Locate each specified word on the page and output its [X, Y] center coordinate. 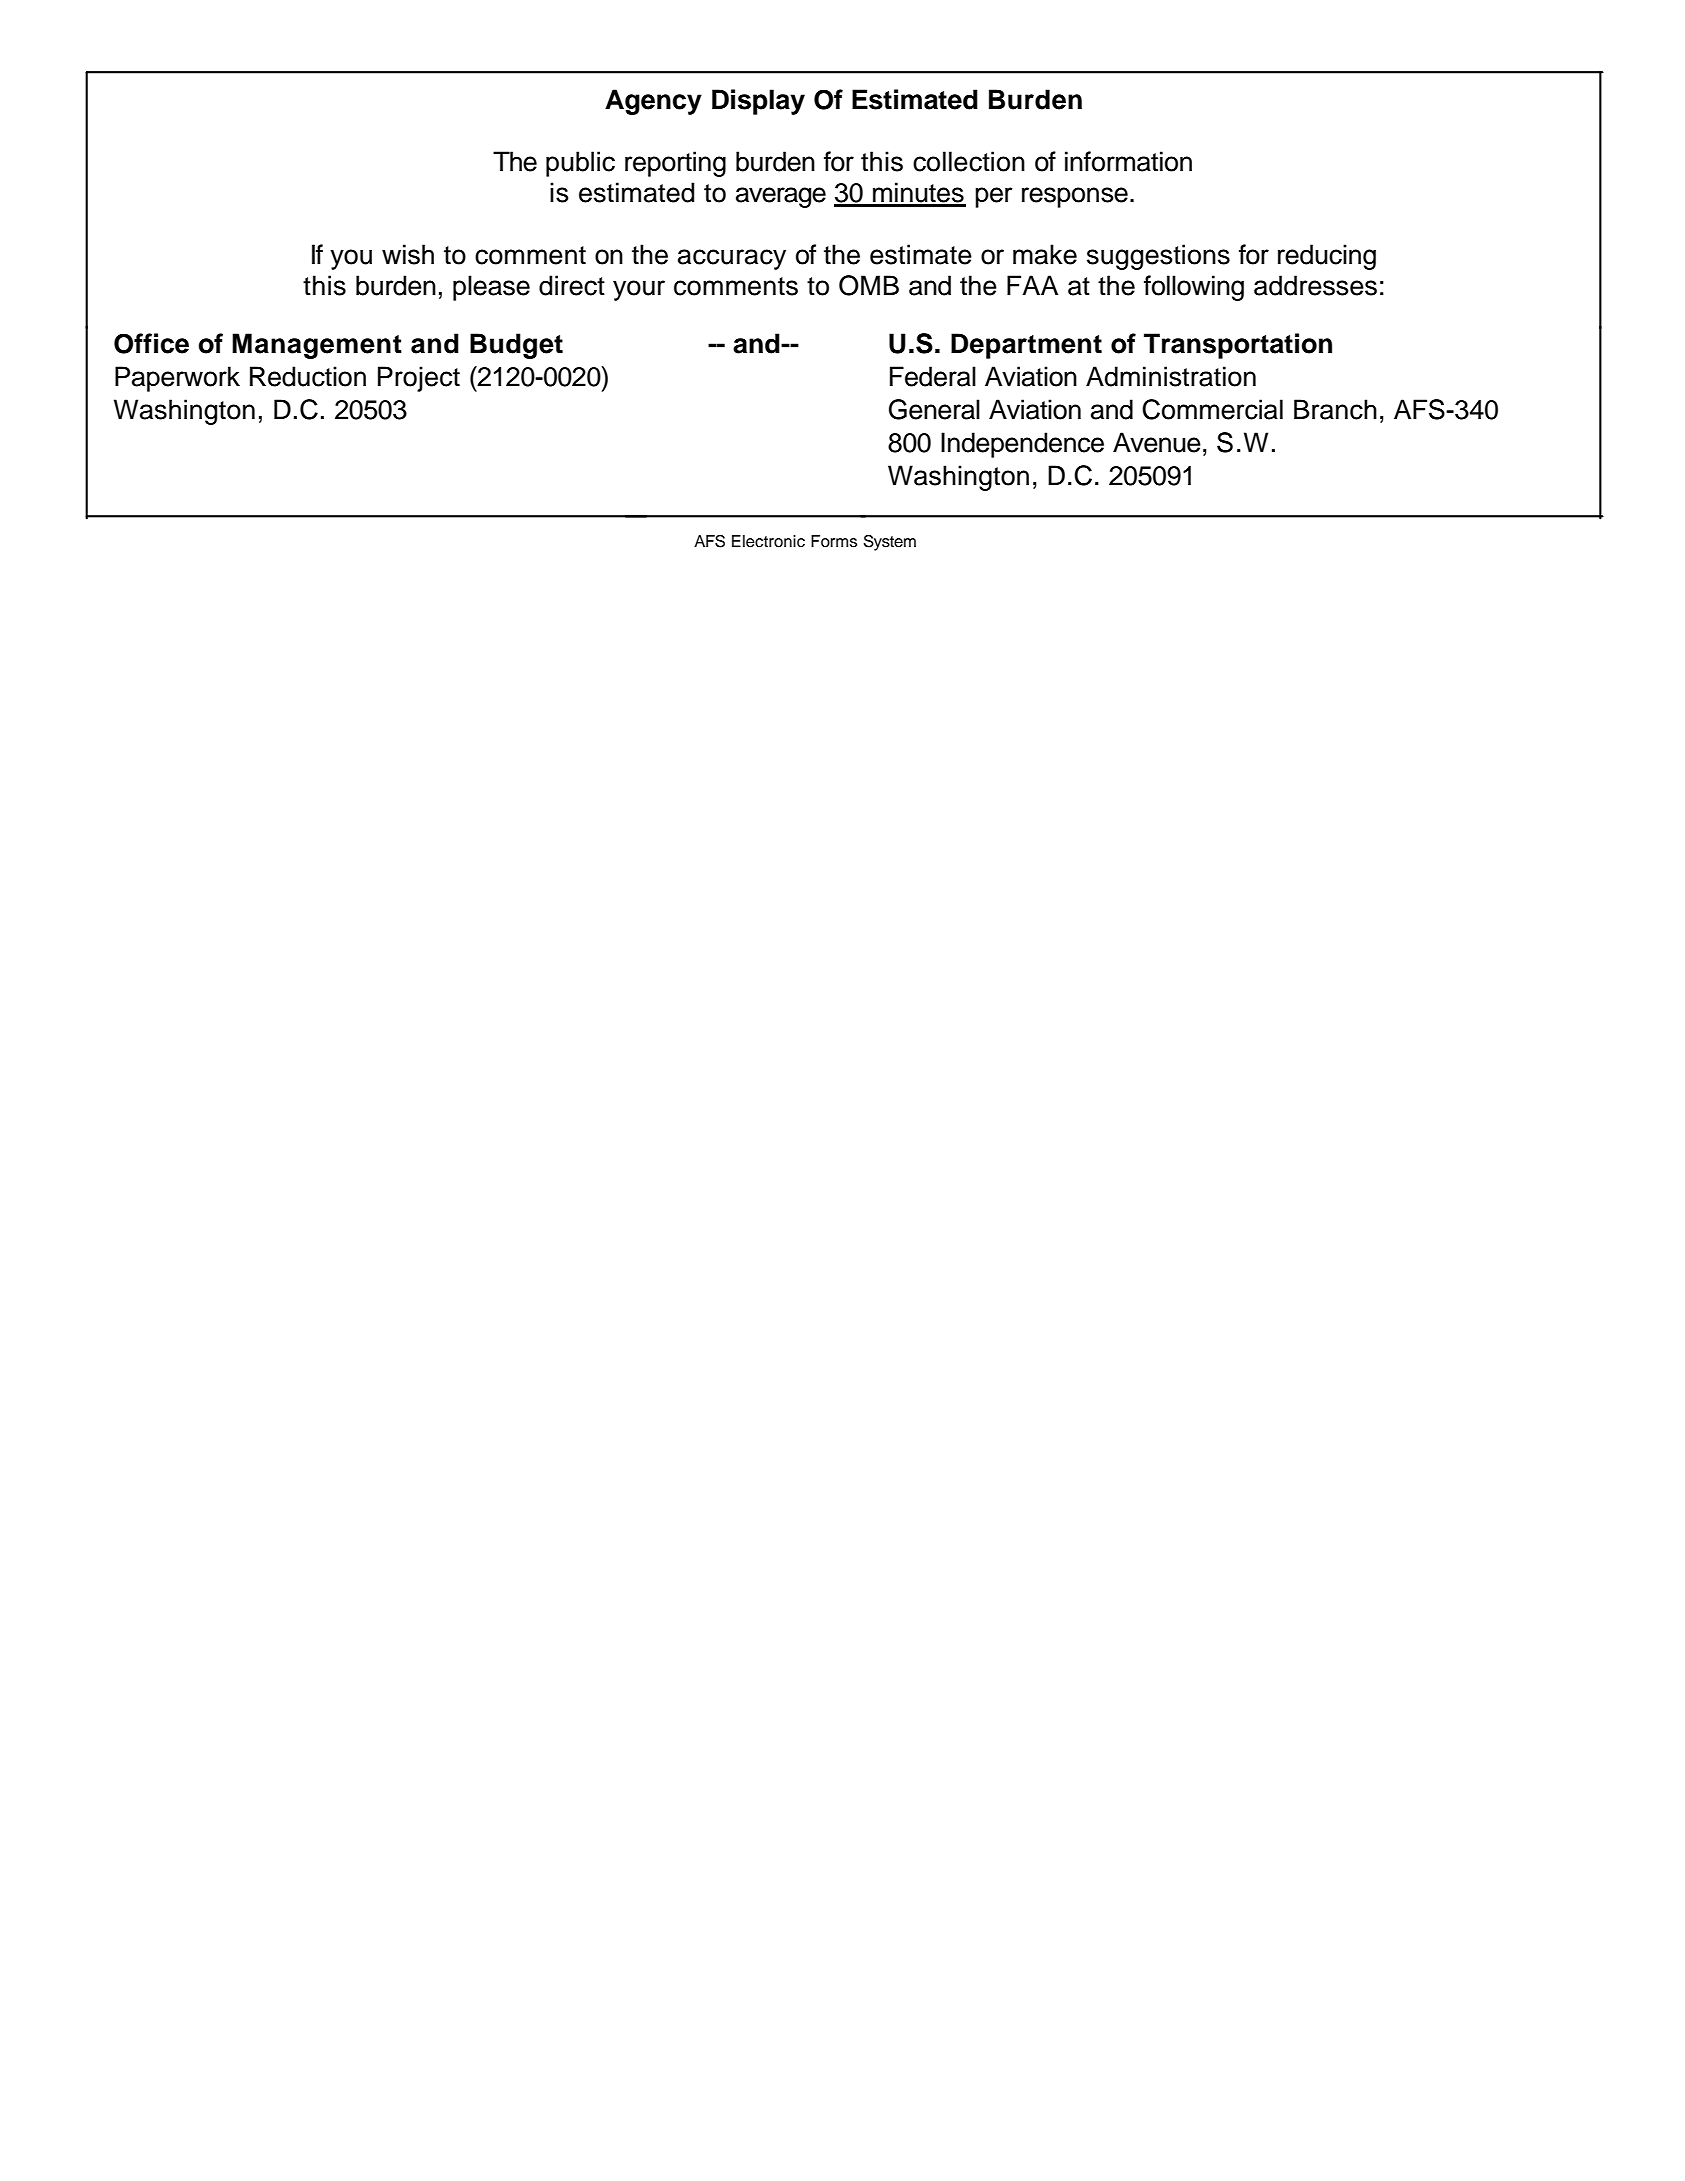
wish [408, 254]
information [1128, 161]
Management [317, 346]
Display [758, 102]
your [639, 290]
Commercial [1212, 409]
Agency [653, 102]
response [1075, 197]
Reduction [308, 376]
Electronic [768, 541]
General [934, 409]
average [781, 197]
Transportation [1238, 346]
